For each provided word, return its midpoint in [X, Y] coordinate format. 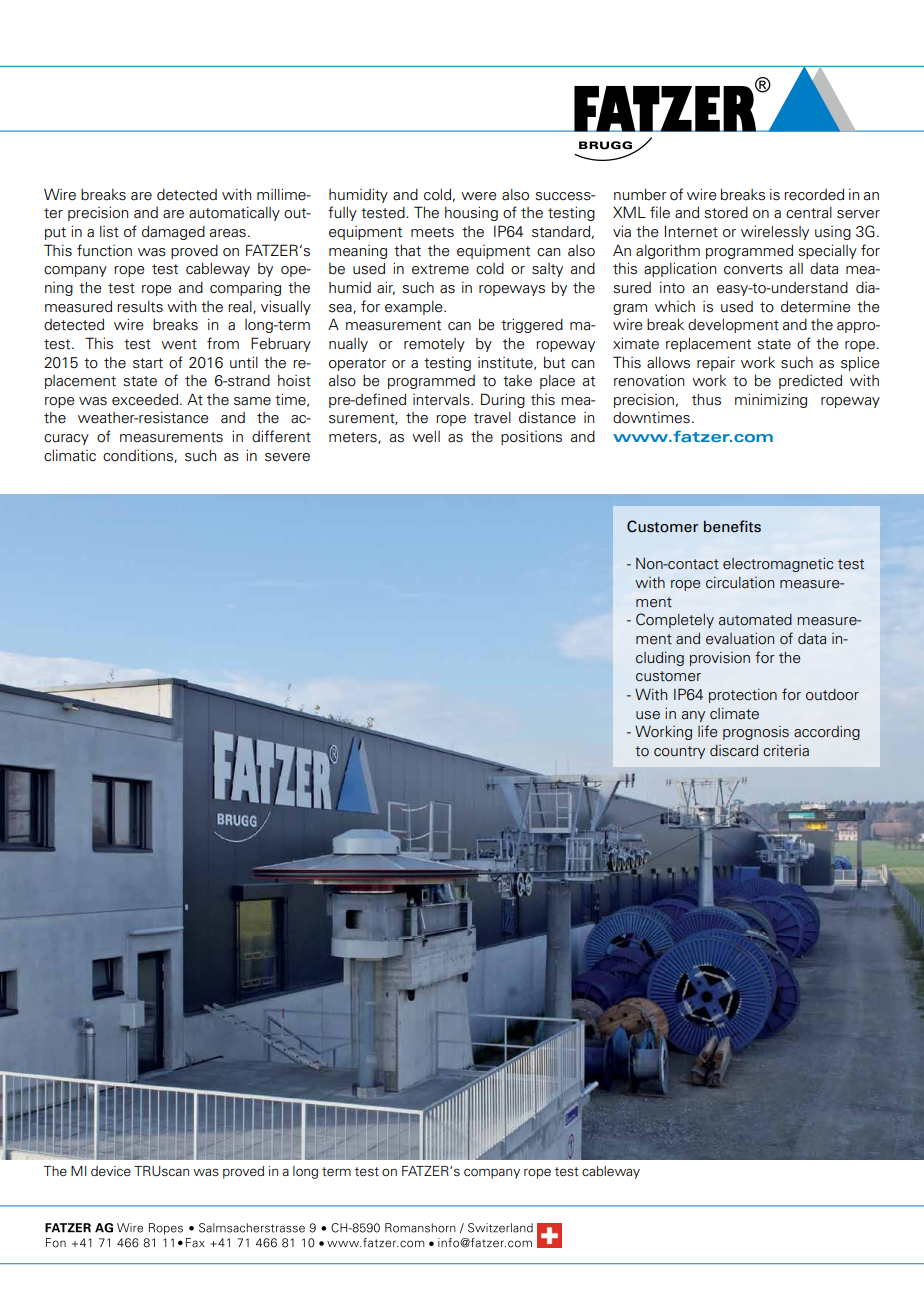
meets [432, 232]
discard [734, 751]
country [679, 752]
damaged [173, 233]
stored [726, 213]
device [111, 1171]
